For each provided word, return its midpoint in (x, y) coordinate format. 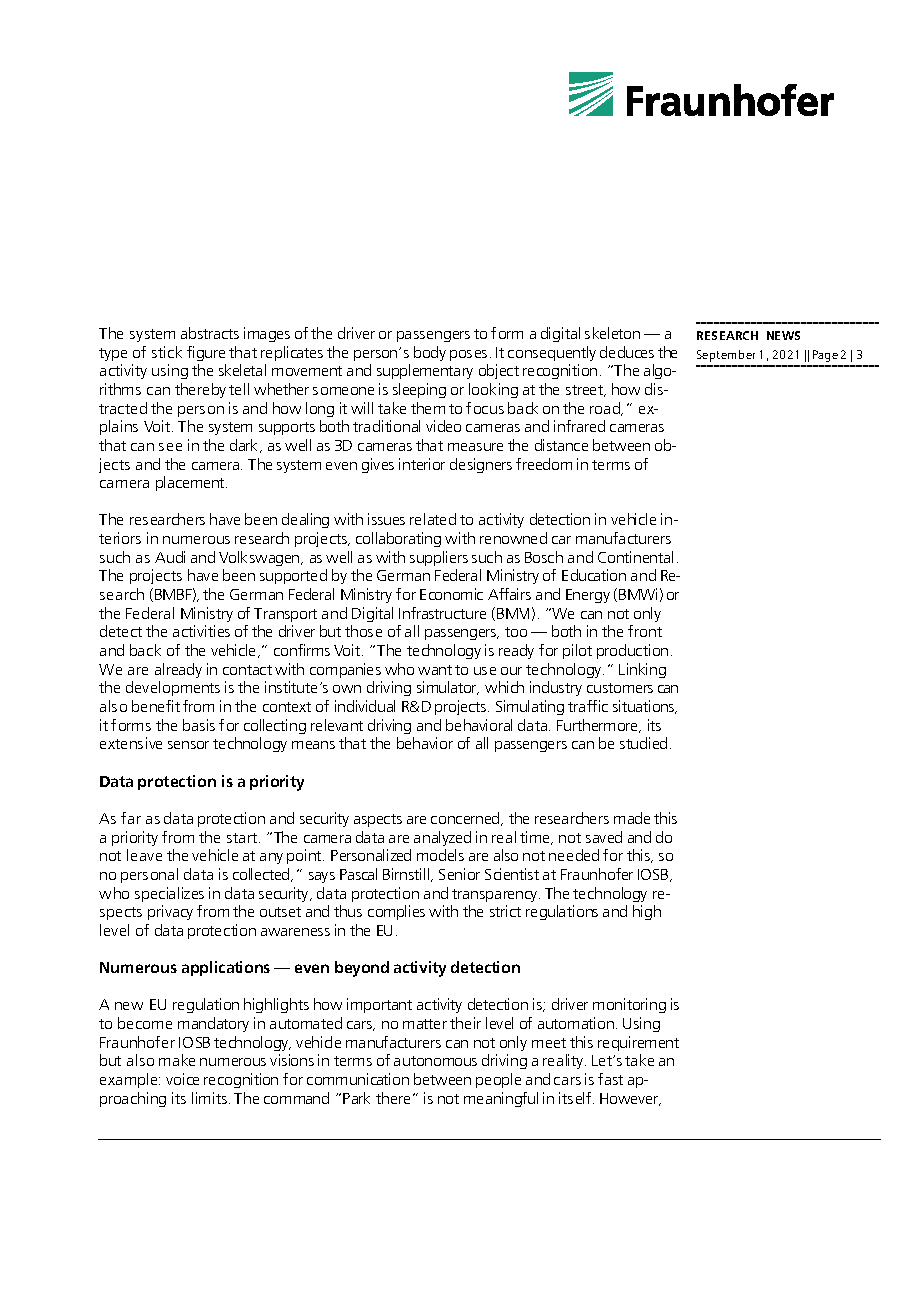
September (726, 356)
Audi (170, 557)
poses (468, 355)
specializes (169, 894)
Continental (635, 557)
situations (644, 707)
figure (206, 353)
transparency (496, 895)
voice (182, 1079)
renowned (513, 538)
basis (199, 725)
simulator (448, 688)
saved (604, 837)
